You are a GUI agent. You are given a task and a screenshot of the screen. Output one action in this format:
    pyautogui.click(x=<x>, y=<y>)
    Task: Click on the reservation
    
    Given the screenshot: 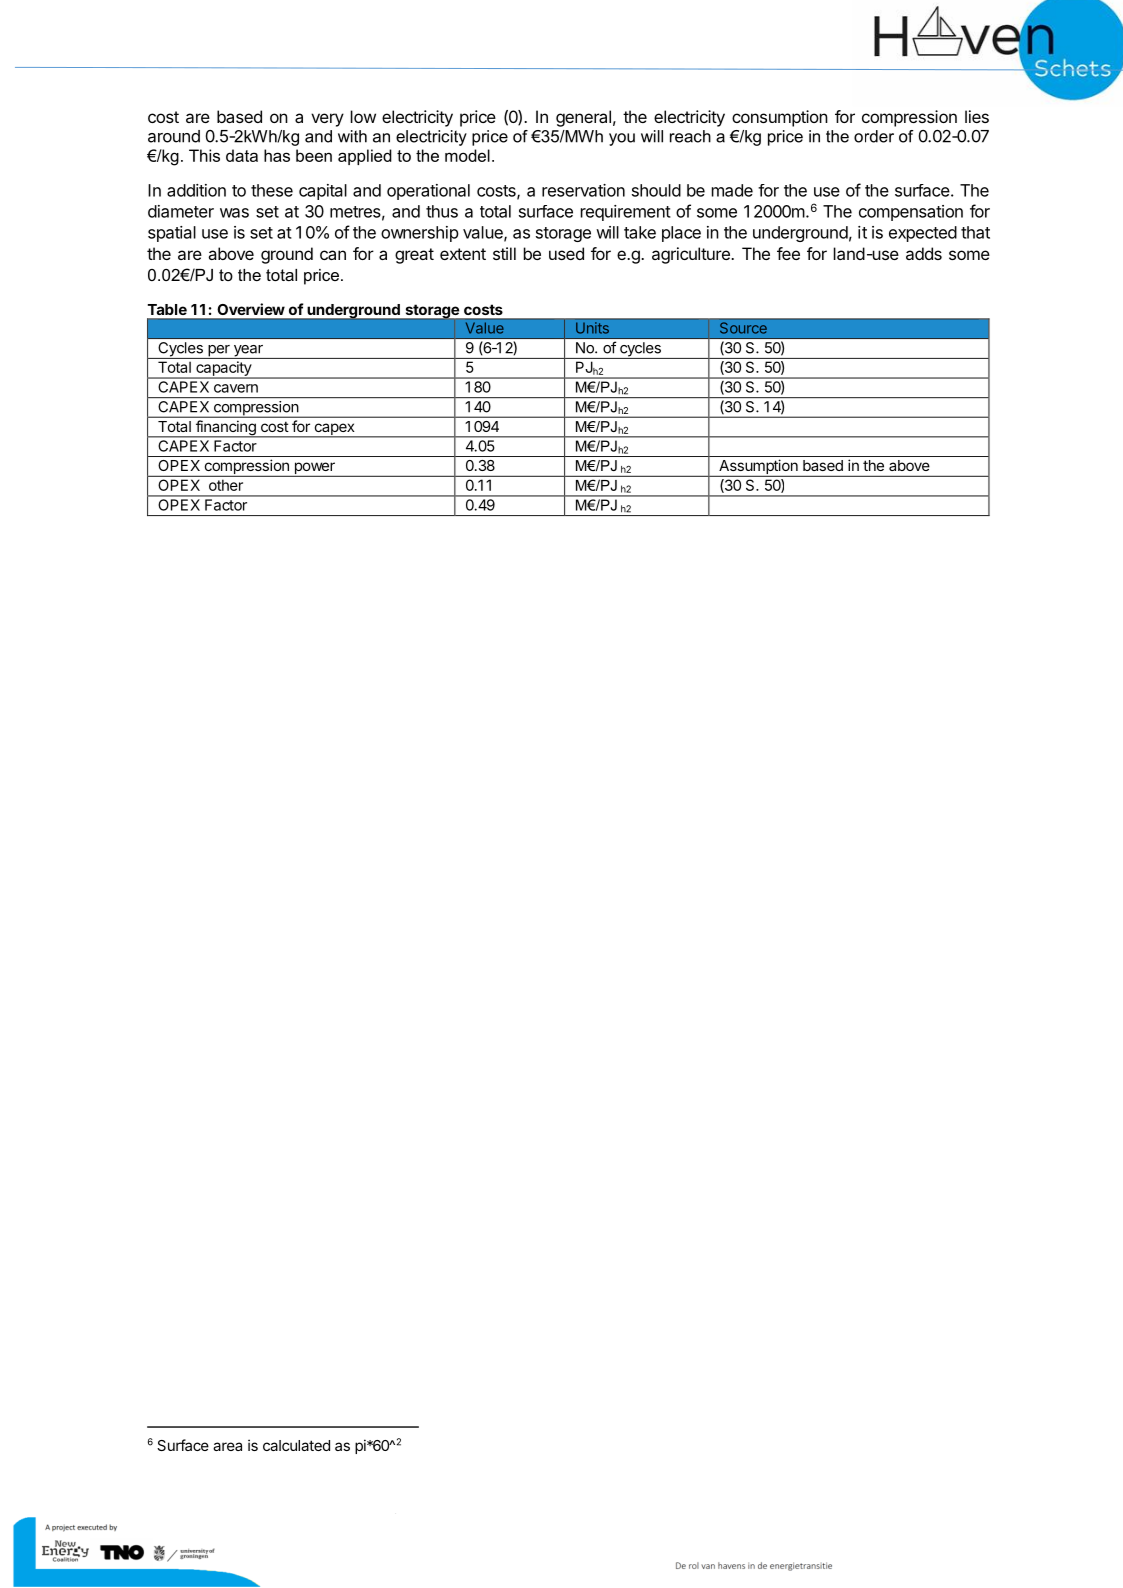 What is the action you would take?
    pyautogui.click(x=583, y=190)
